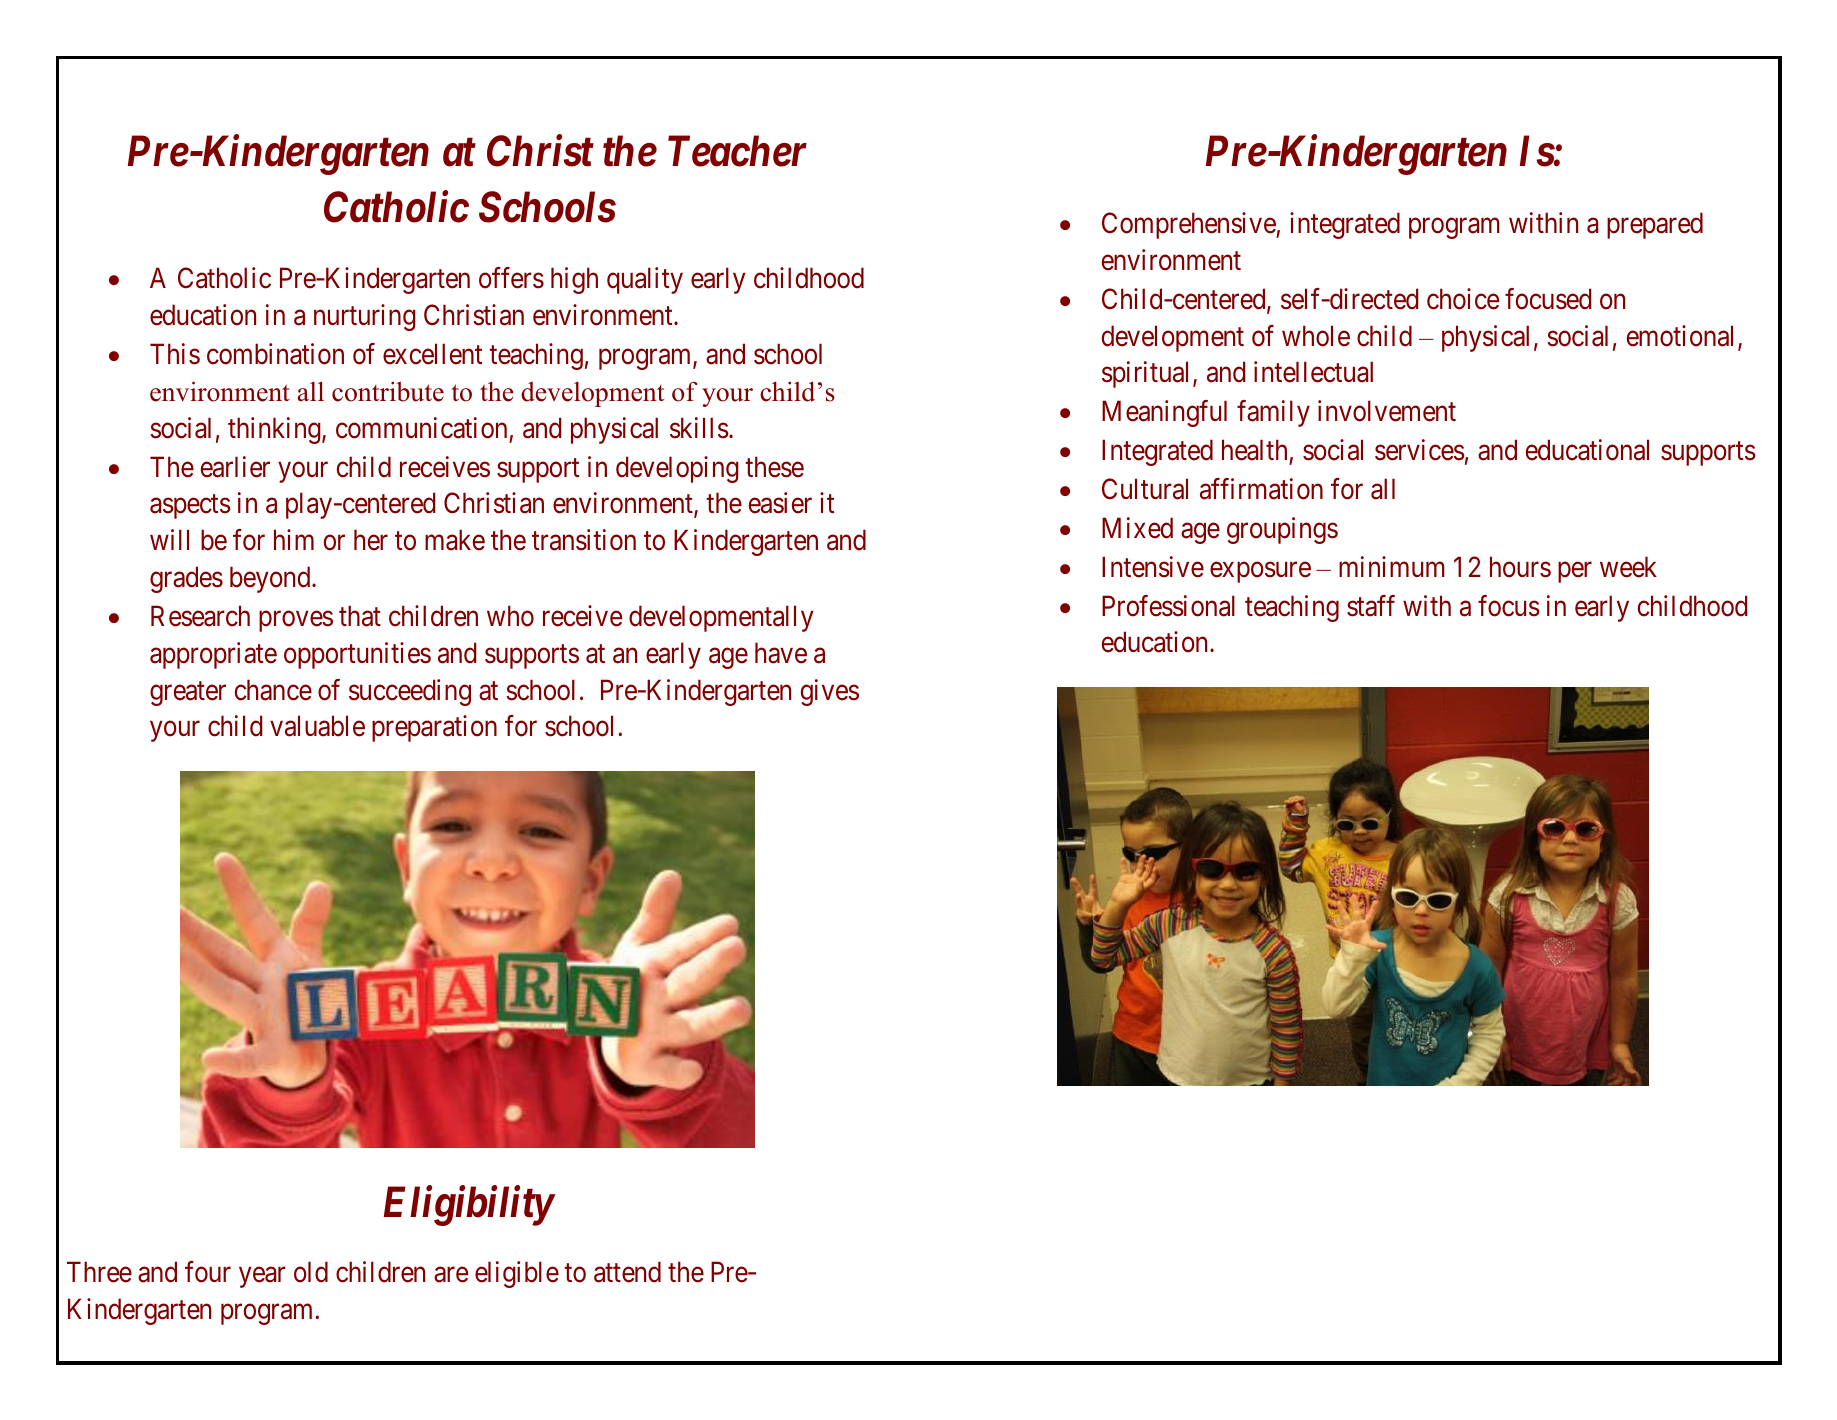 Image resolution: width=1837 pixels, height=1420 pixels. What do you see at coordinates (1575, 572) in the page?
I see `per` at bounding box center [1575, 572].
